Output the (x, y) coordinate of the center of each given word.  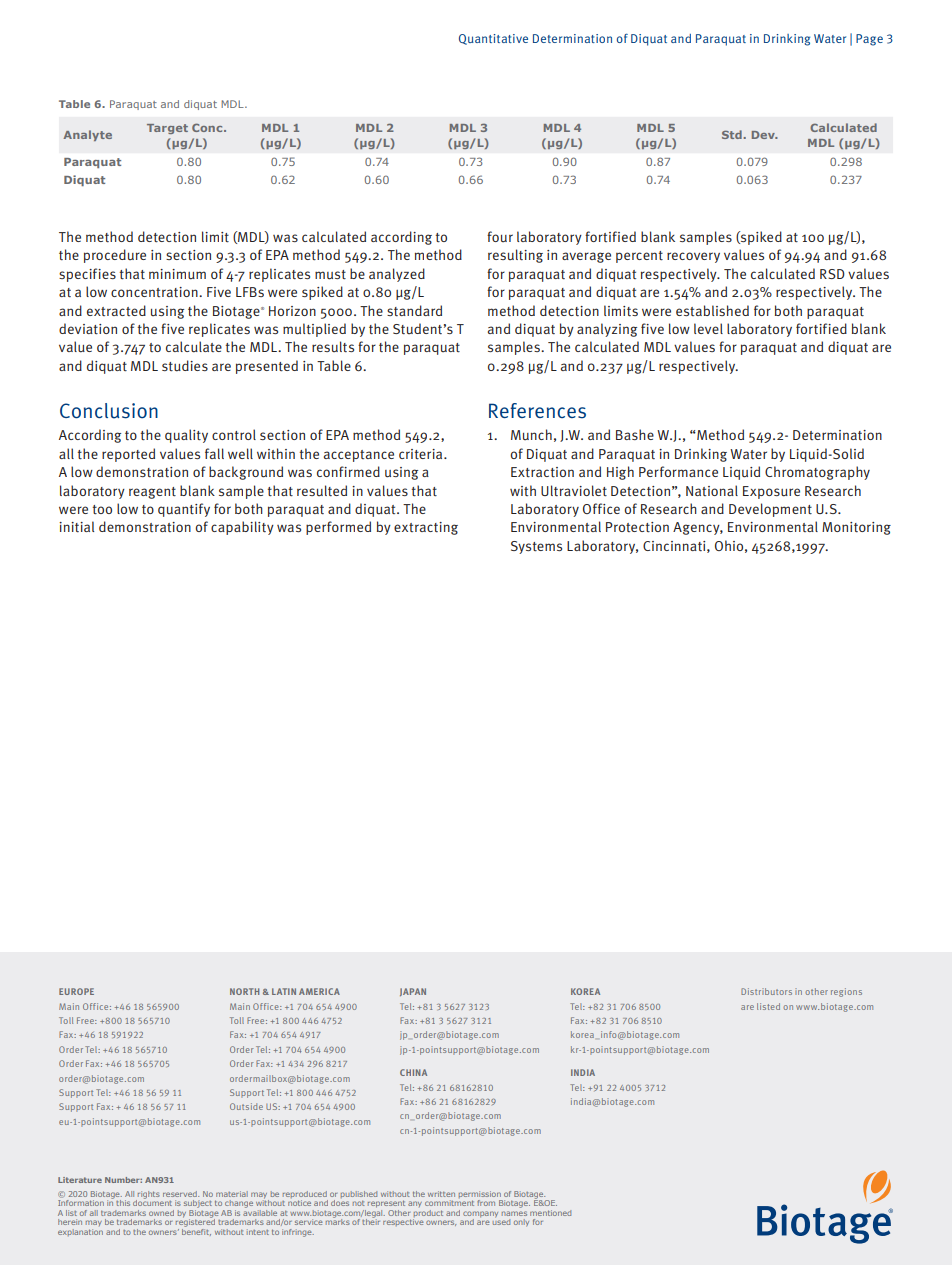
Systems (536, 547)
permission (481, 1196)
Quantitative (493, 39)
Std (732, 134)
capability (242, 528)
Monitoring (856, 528)
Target (167, 129)
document (152, 1202)
